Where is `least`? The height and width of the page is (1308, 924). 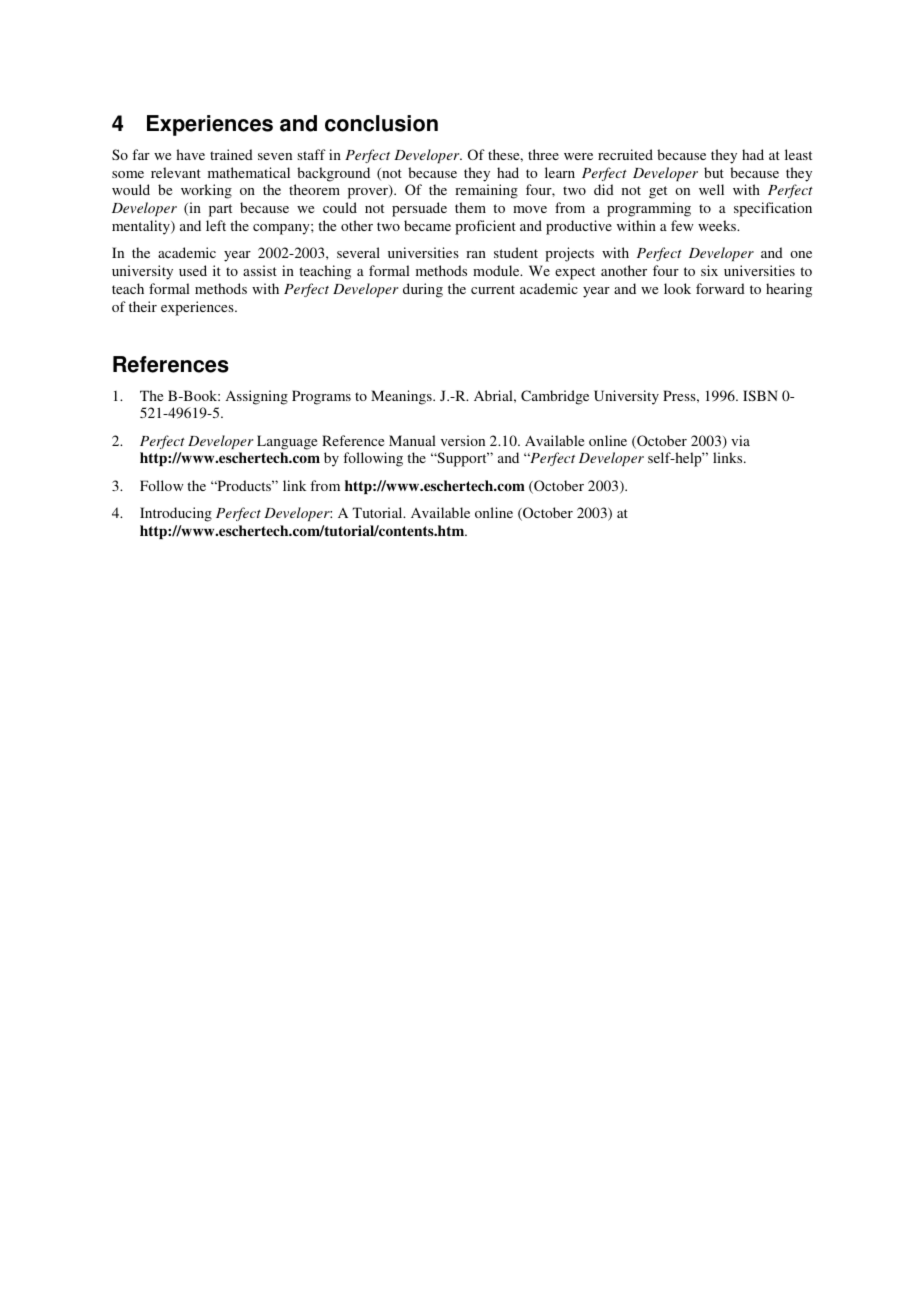
least is located at coordinates (798, 154).
